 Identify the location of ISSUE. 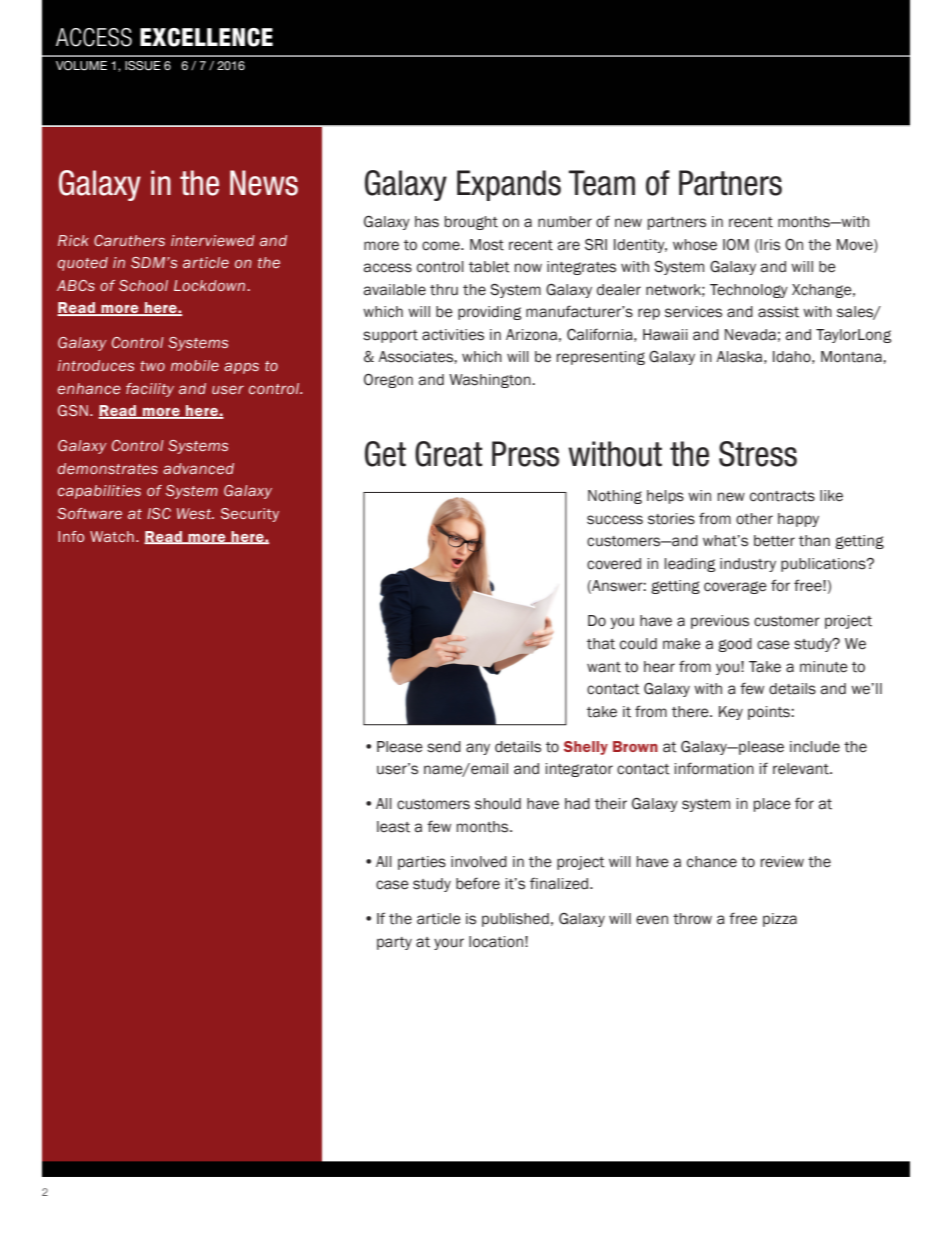
(143, 66).
